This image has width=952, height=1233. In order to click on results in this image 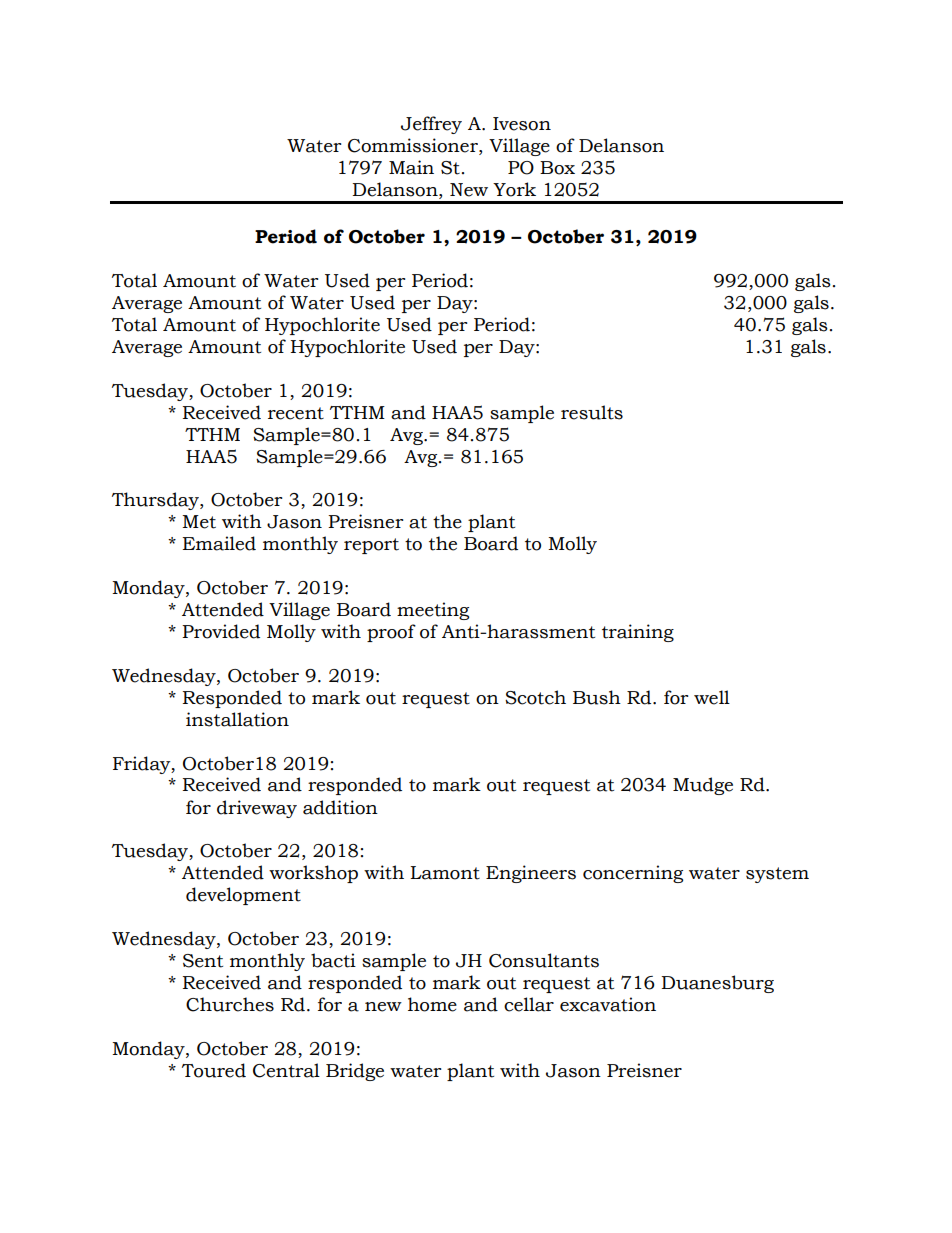, I will do `click(592, 412)`.
